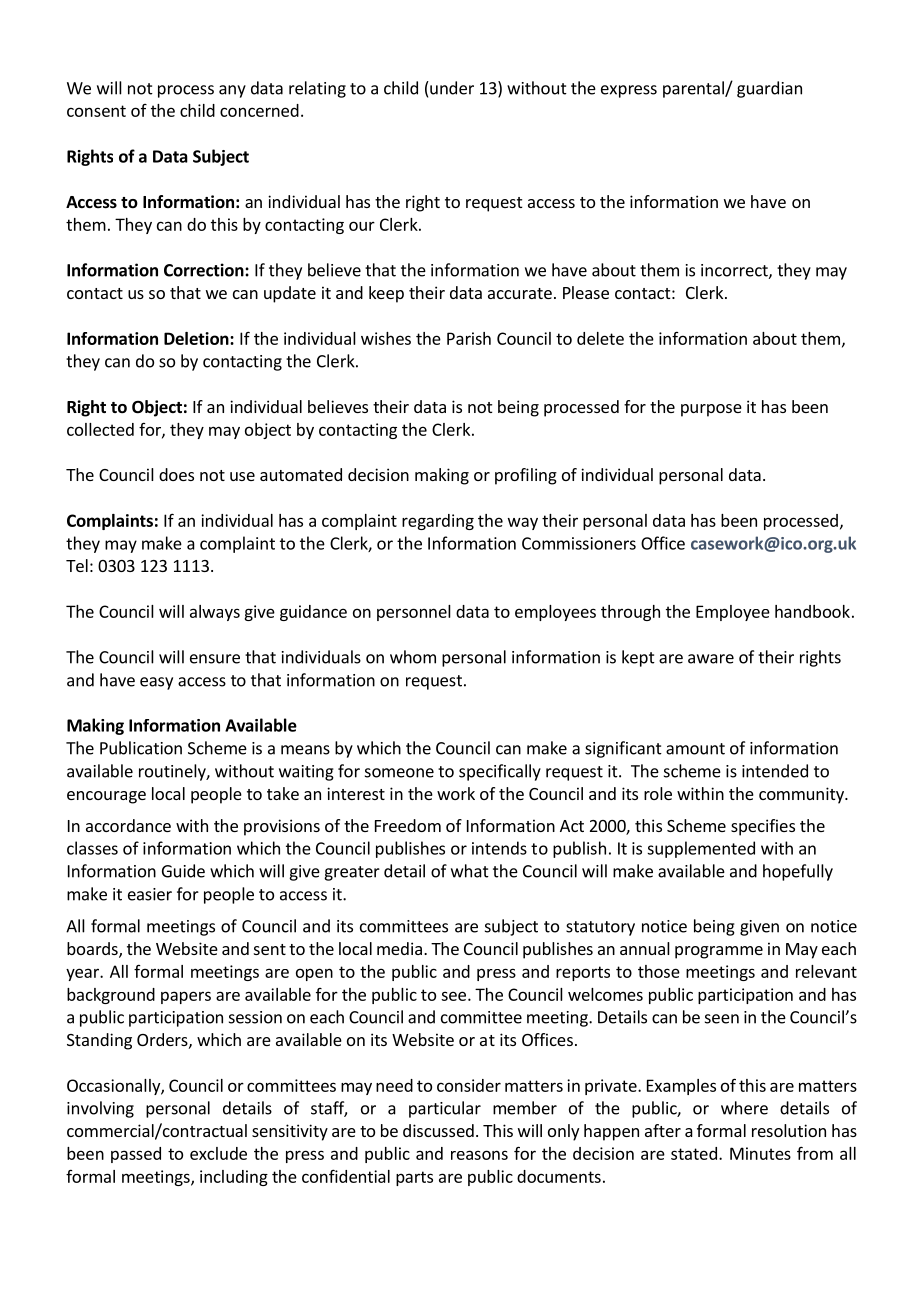 Image resolution: width=924 pixels, height=1308 pixels. What do you see at coordinates (451, 88) in the page?
I see `under` at bounding box center [451, 88].
